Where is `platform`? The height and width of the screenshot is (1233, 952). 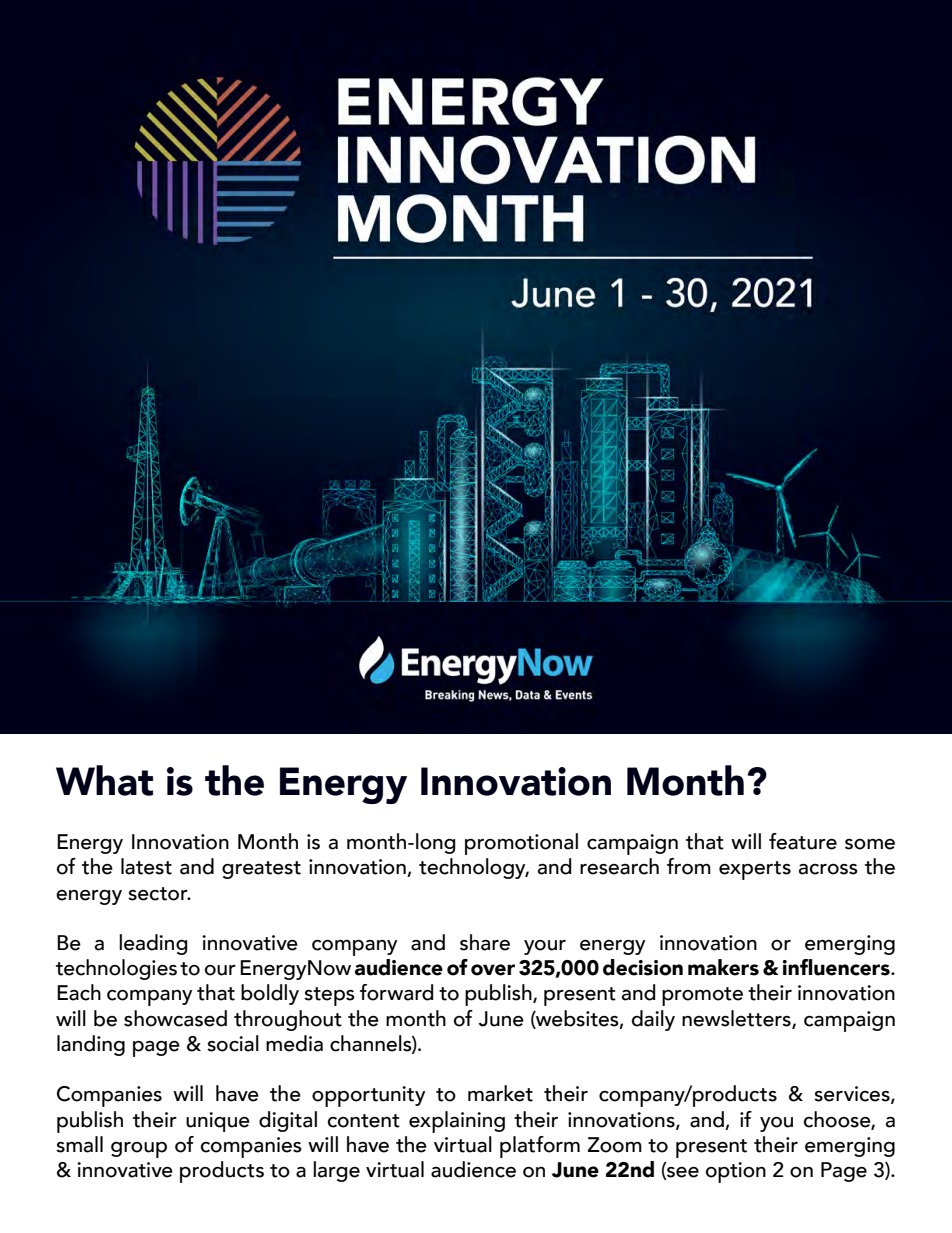 platform is located at coordinates (540, 1147).
